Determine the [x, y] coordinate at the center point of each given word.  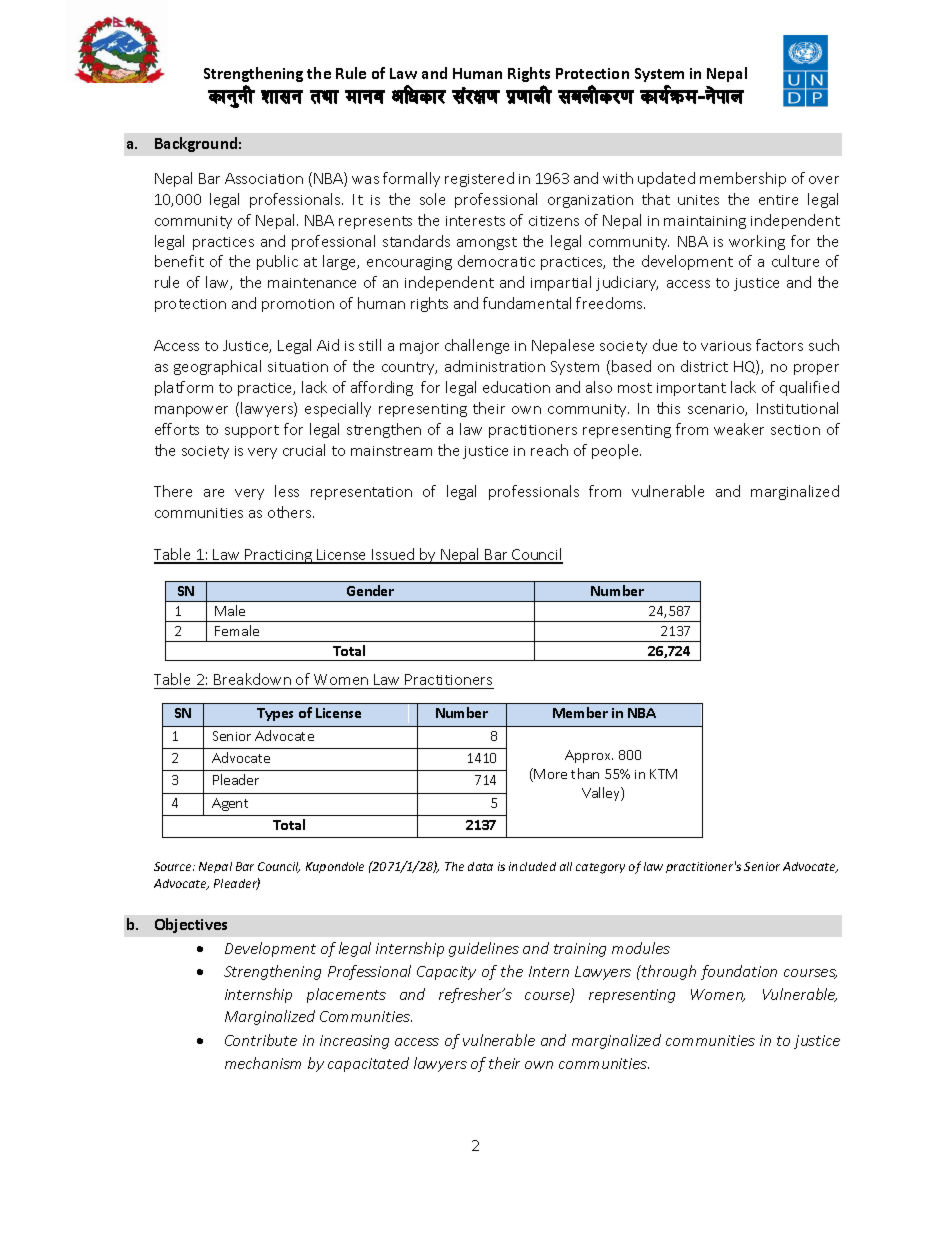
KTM [663, 774]
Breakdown [252, 681]
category [600, 868]
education [516, 387]
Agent [230, 804]
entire [778, 200]
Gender [370, 590]
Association [264, 178]
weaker [739, 429]
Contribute [261, 1040]
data [480, 866]
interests [475, 221]
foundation [739, 972]
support [252, 431]
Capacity [446, 973]
